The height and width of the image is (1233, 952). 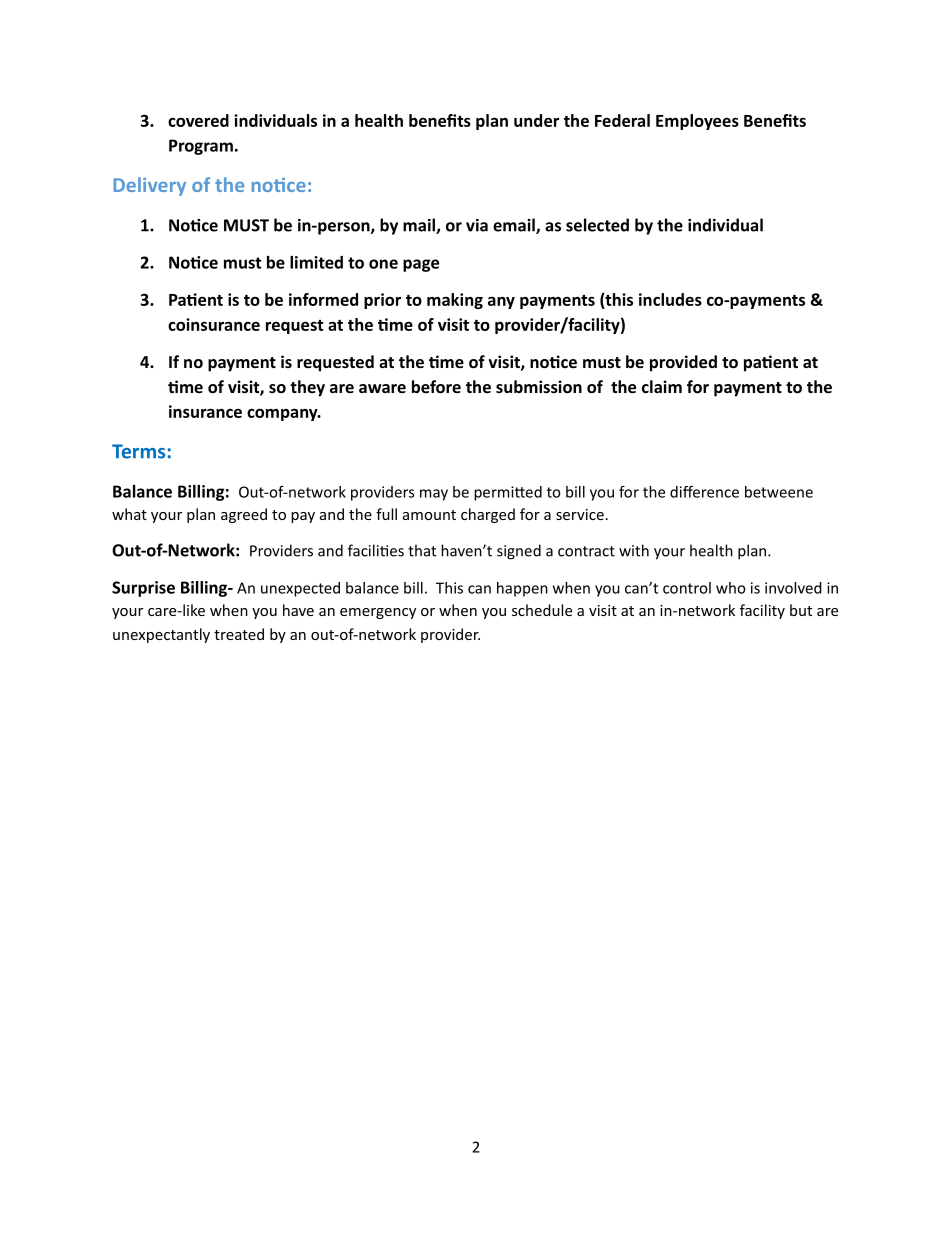 What do you see at coordinates (536, 120) in the image?
I see `under` at bounding box center [536, 120].
